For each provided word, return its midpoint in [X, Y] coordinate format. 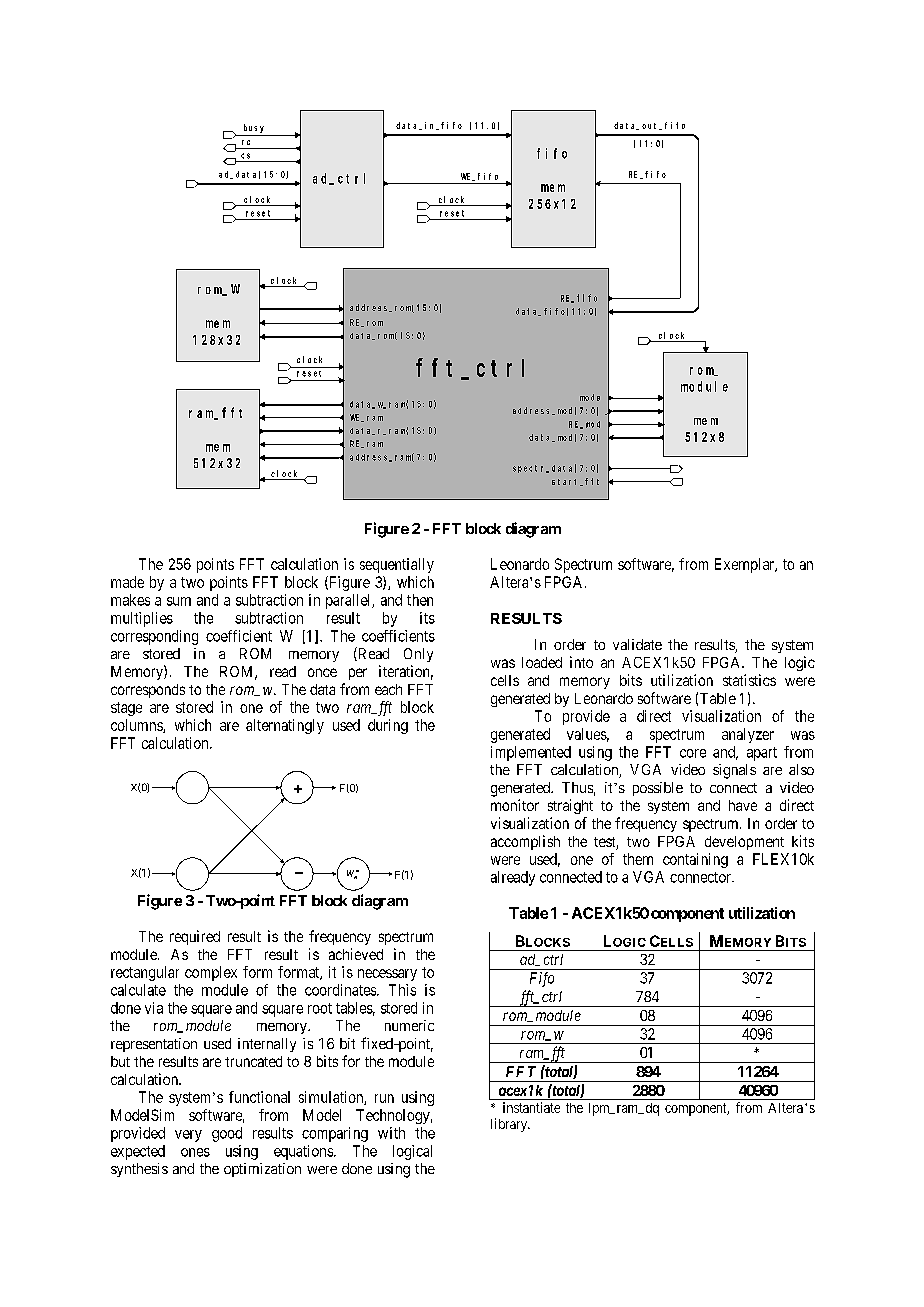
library [510, 1125]
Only [418, 655]
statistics [749, 680]
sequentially [397, 565]
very [188, 1136]
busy [254, 128]
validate [637, 644]
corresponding [154, 637]
